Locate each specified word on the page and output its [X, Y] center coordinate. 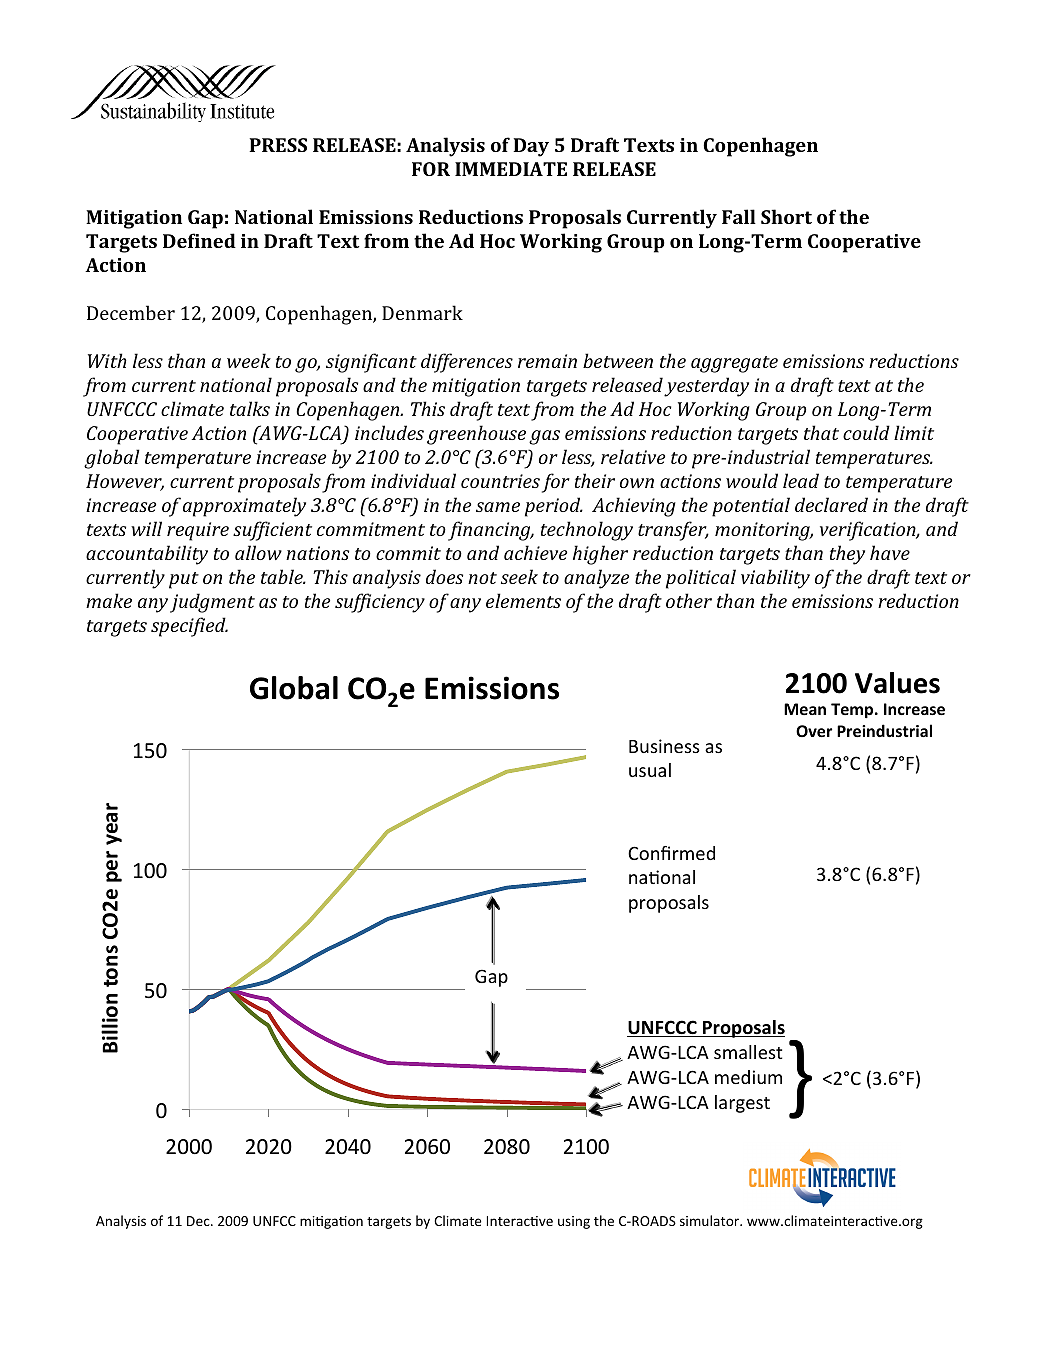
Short [786, 216]
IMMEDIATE [511, 169]
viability [775, 579]
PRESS [278, 145]
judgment [212, 603]
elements [523, 600]
